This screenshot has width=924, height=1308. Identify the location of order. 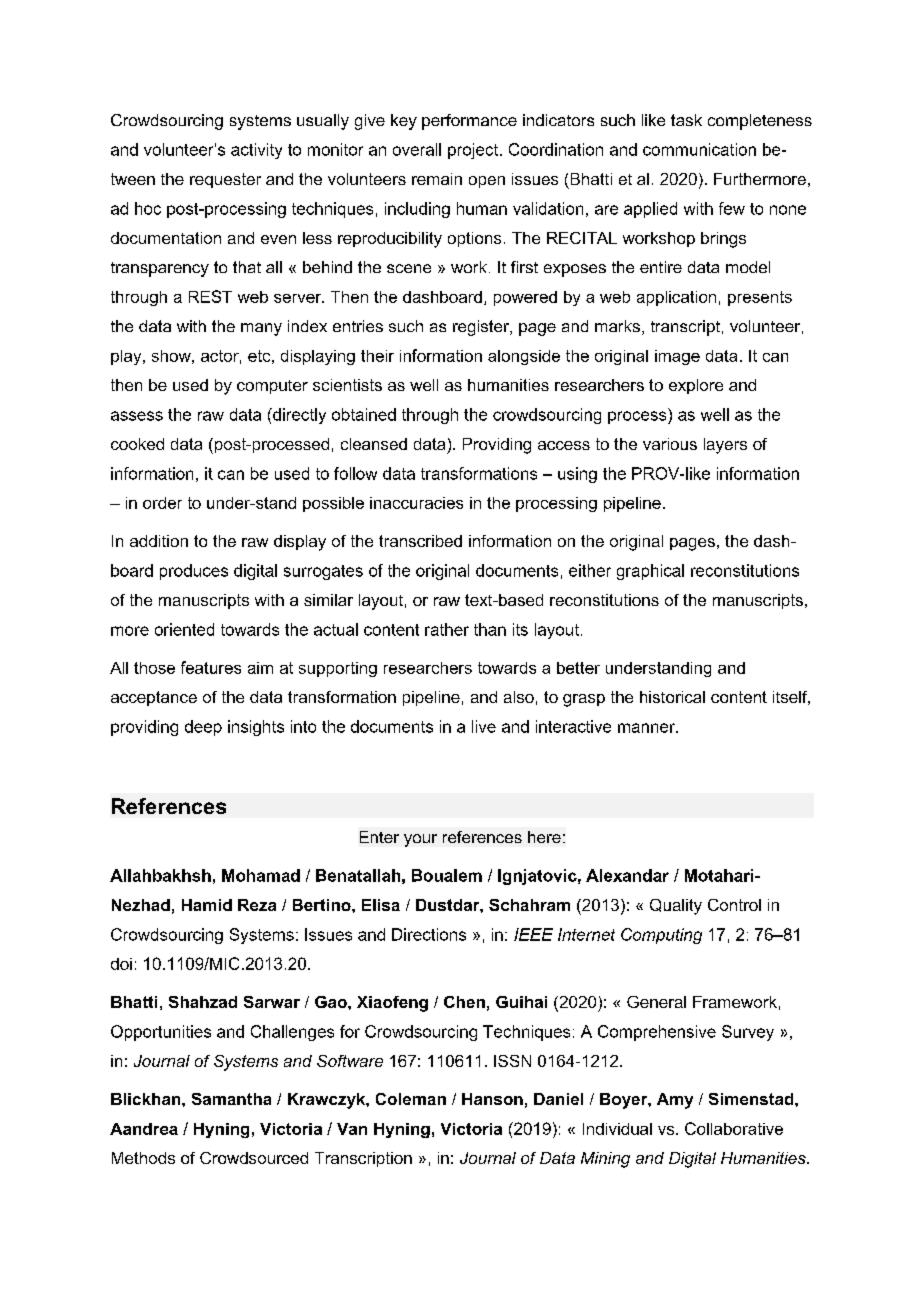
(162, 503).
